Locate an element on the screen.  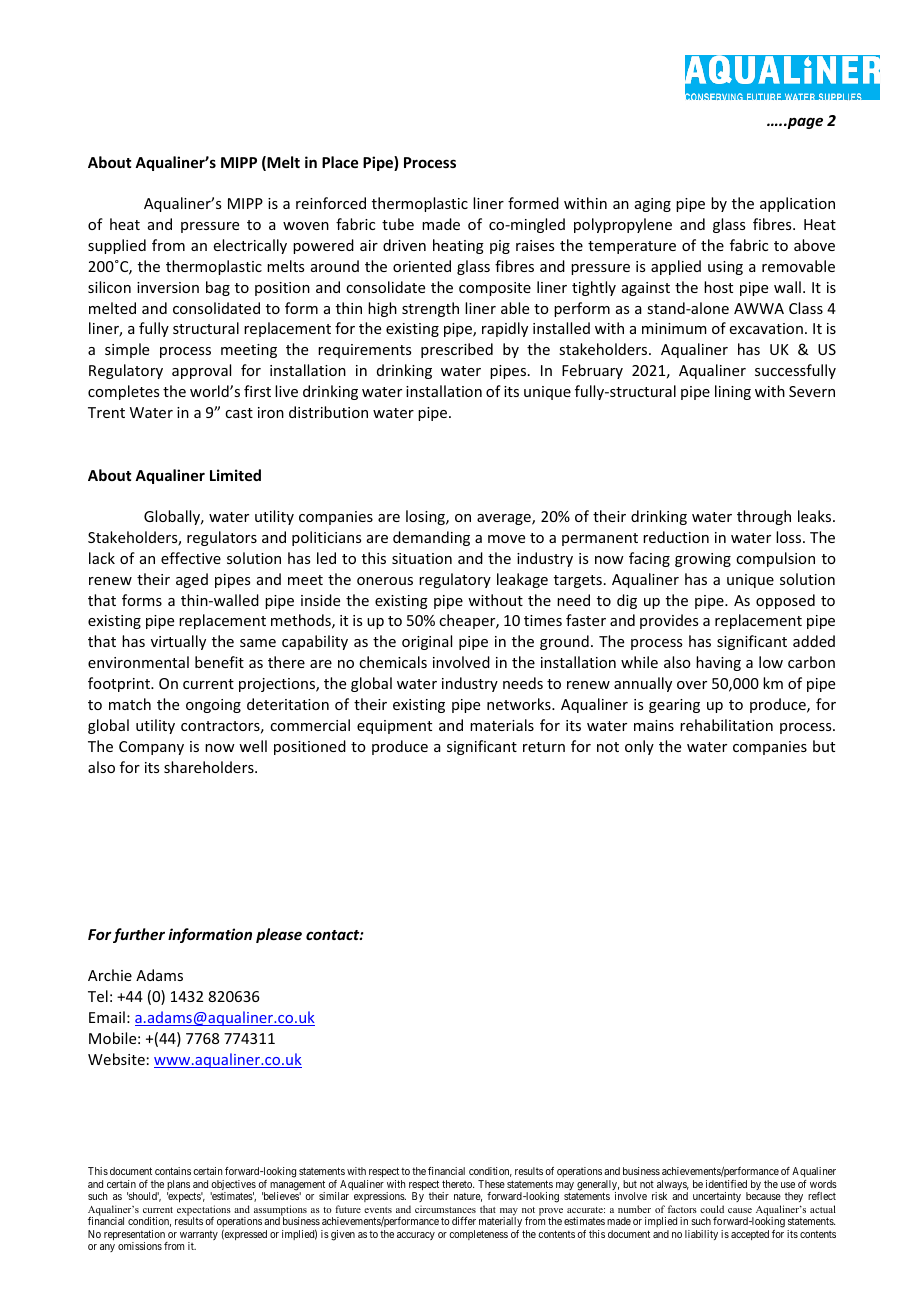
average is located at coordinates (505, 519).
